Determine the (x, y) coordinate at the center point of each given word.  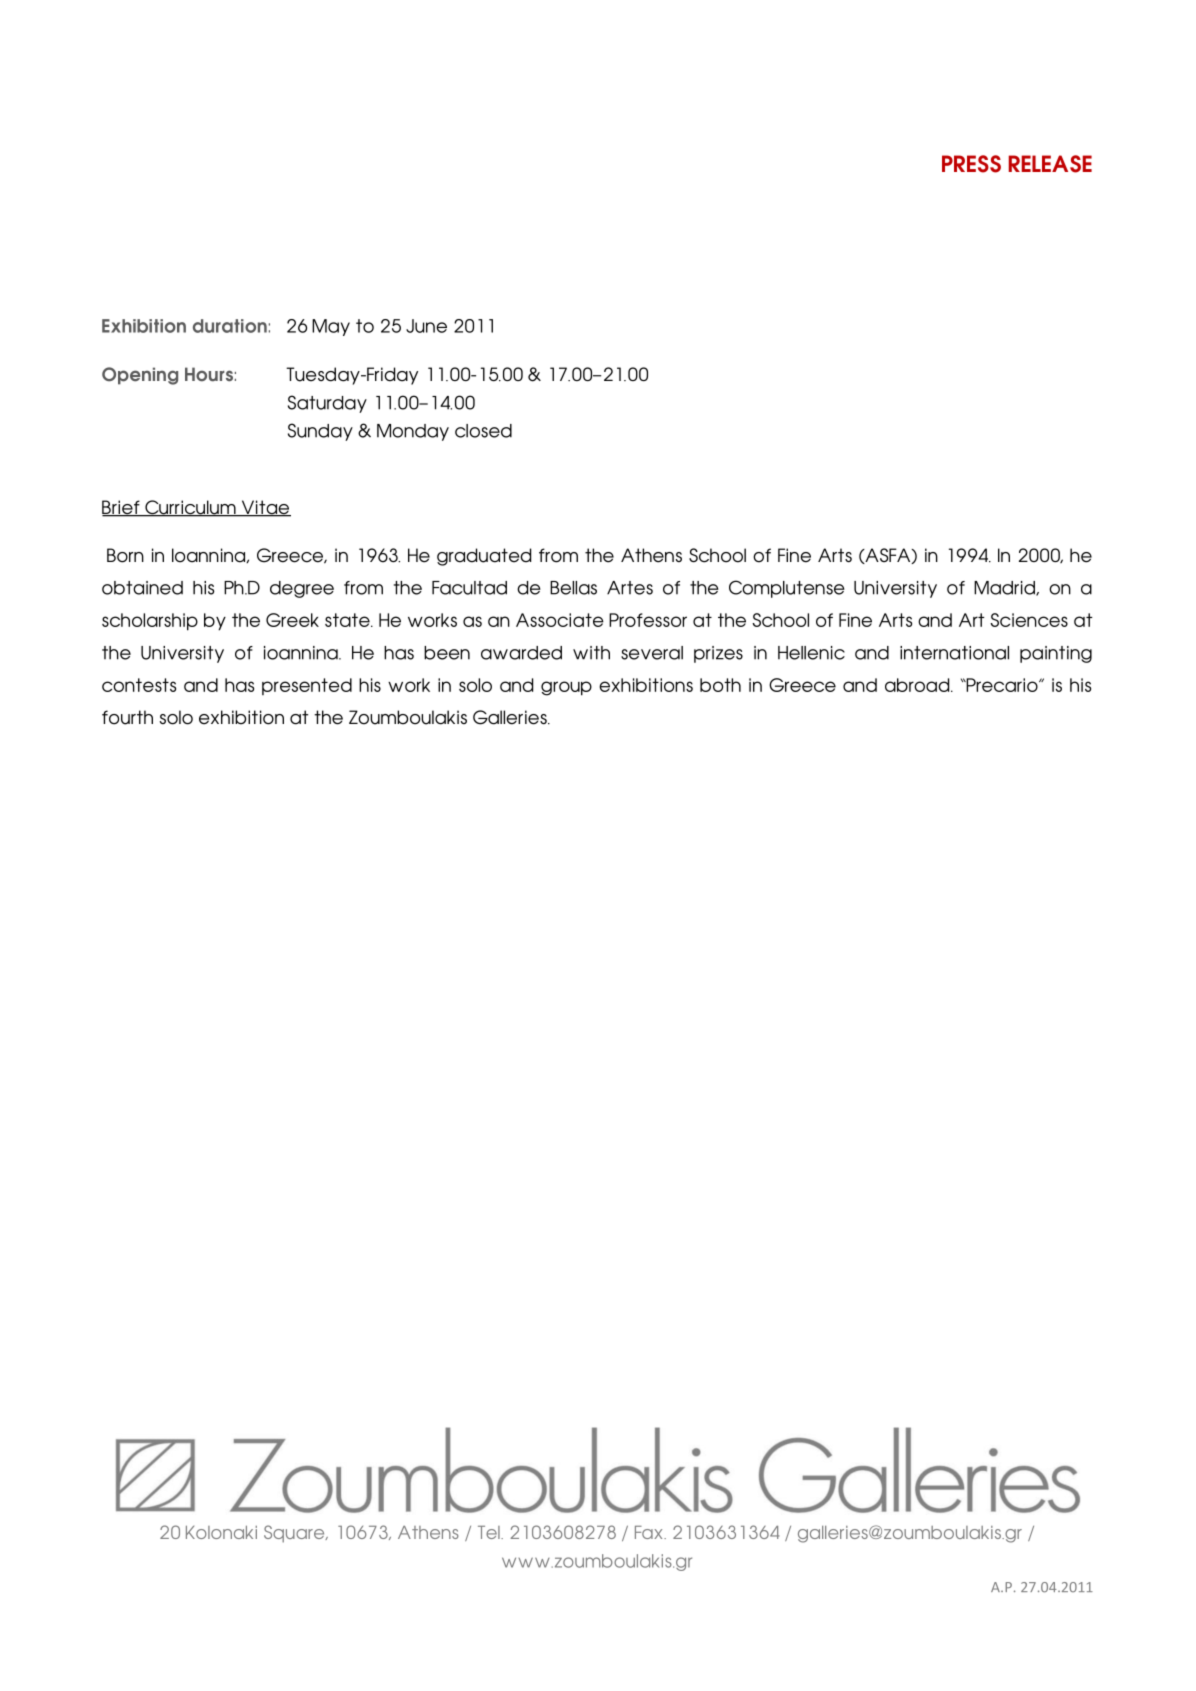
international (954, 653)
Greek (292, 620)
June (426, 326)
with (591, 653)
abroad (918, 685)
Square (295, 1534)
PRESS (971, 164)
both (720, 685)
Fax (650, 1532)
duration (230, 326)
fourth (127, 717)
